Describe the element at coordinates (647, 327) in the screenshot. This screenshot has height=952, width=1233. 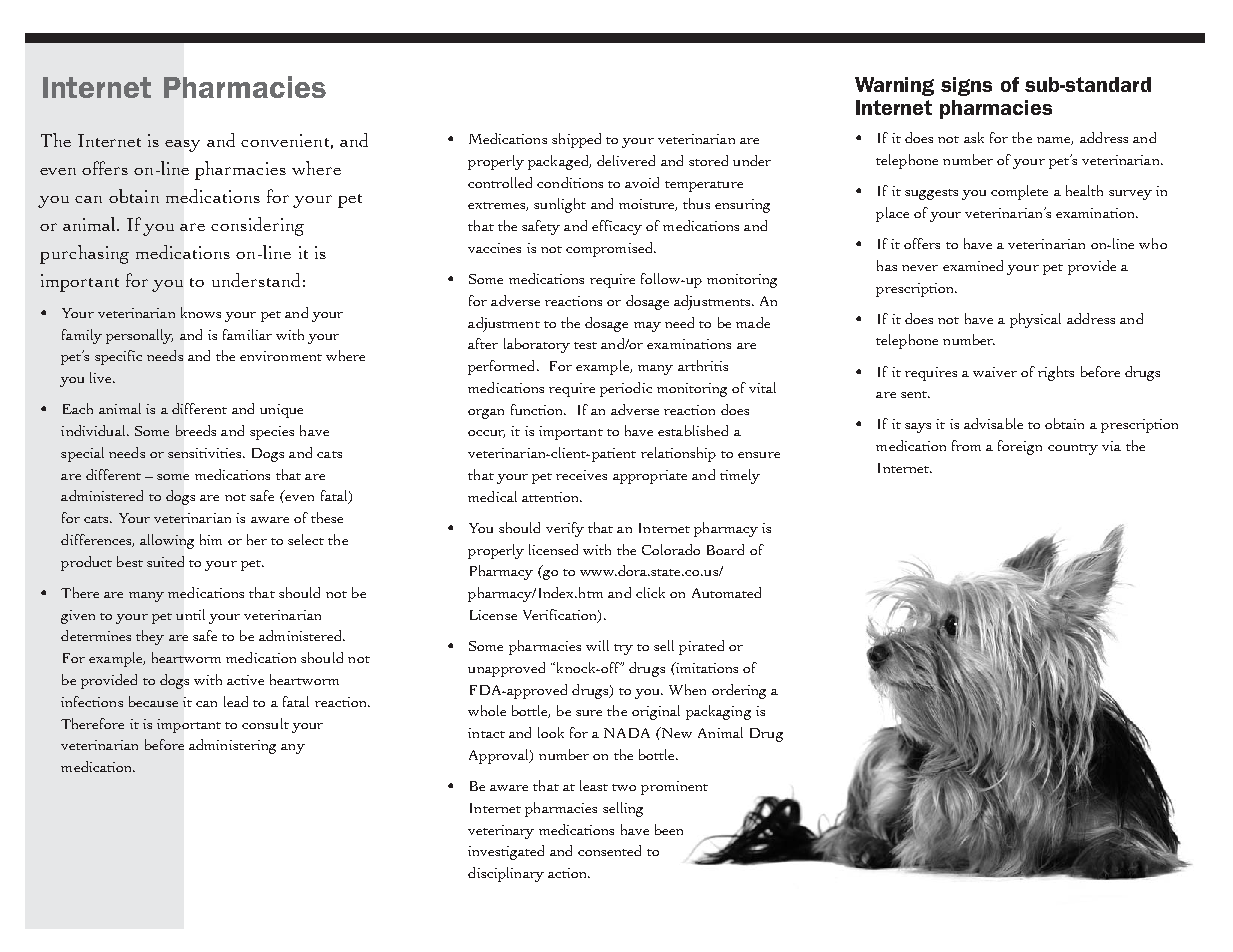
I see `may` at that location.
